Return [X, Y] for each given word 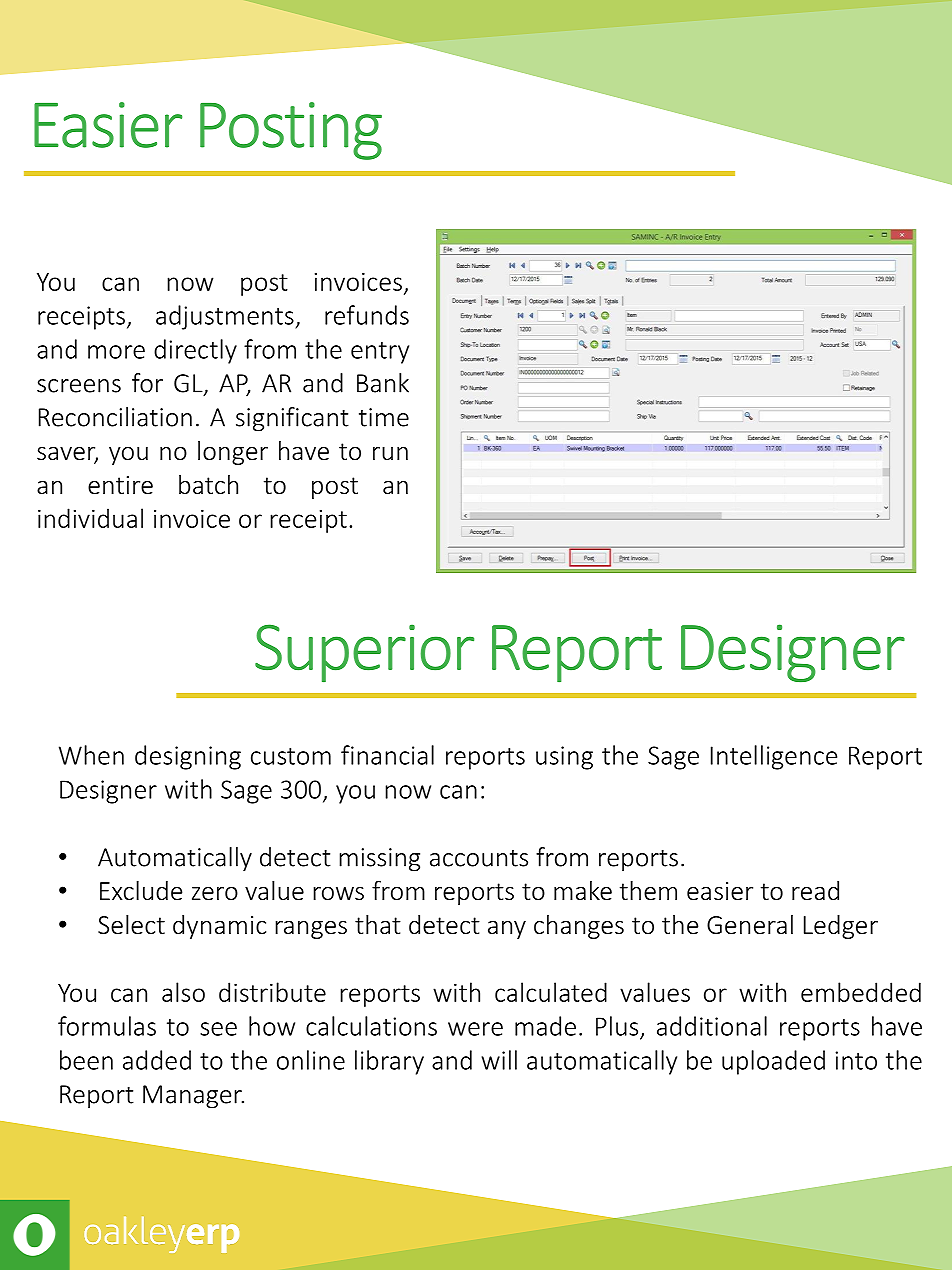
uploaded [773, 1062]
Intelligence [774, 757]
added [157, 1060]
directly [195, 351]
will [499, 1060]
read [815, 891]
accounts [479, 858]
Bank [383, 383]
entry [380, 353]
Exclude [141, 891]
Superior [364, 653]
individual [90, 518]
